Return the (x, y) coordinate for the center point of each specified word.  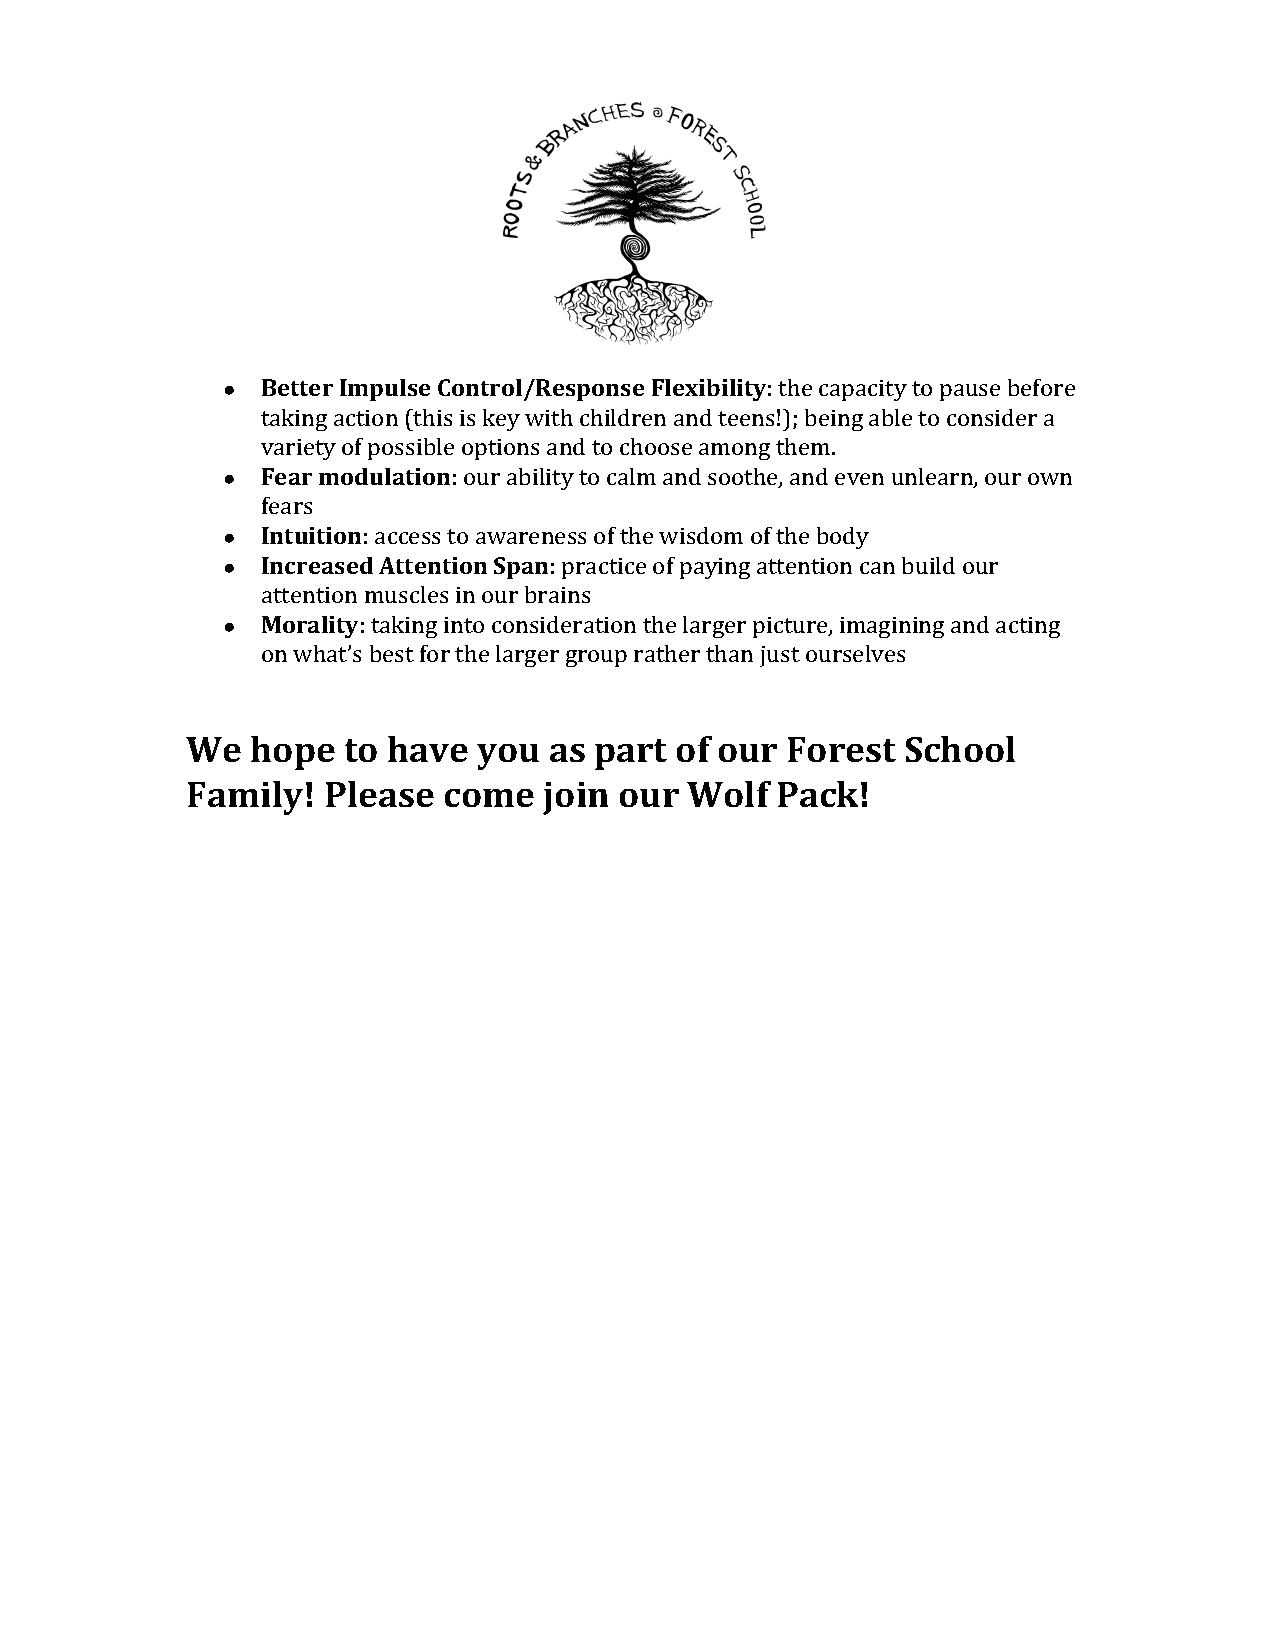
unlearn (933, 478)
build (928, 565)
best (392, 653)
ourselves (855, 653)
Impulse (385, 390)
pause (970, 392)
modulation (384, 476)
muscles (406, 594)
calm (631, 476)
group (596, 658)
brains (557, 594)
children (623, 417)
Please (380, 794)
